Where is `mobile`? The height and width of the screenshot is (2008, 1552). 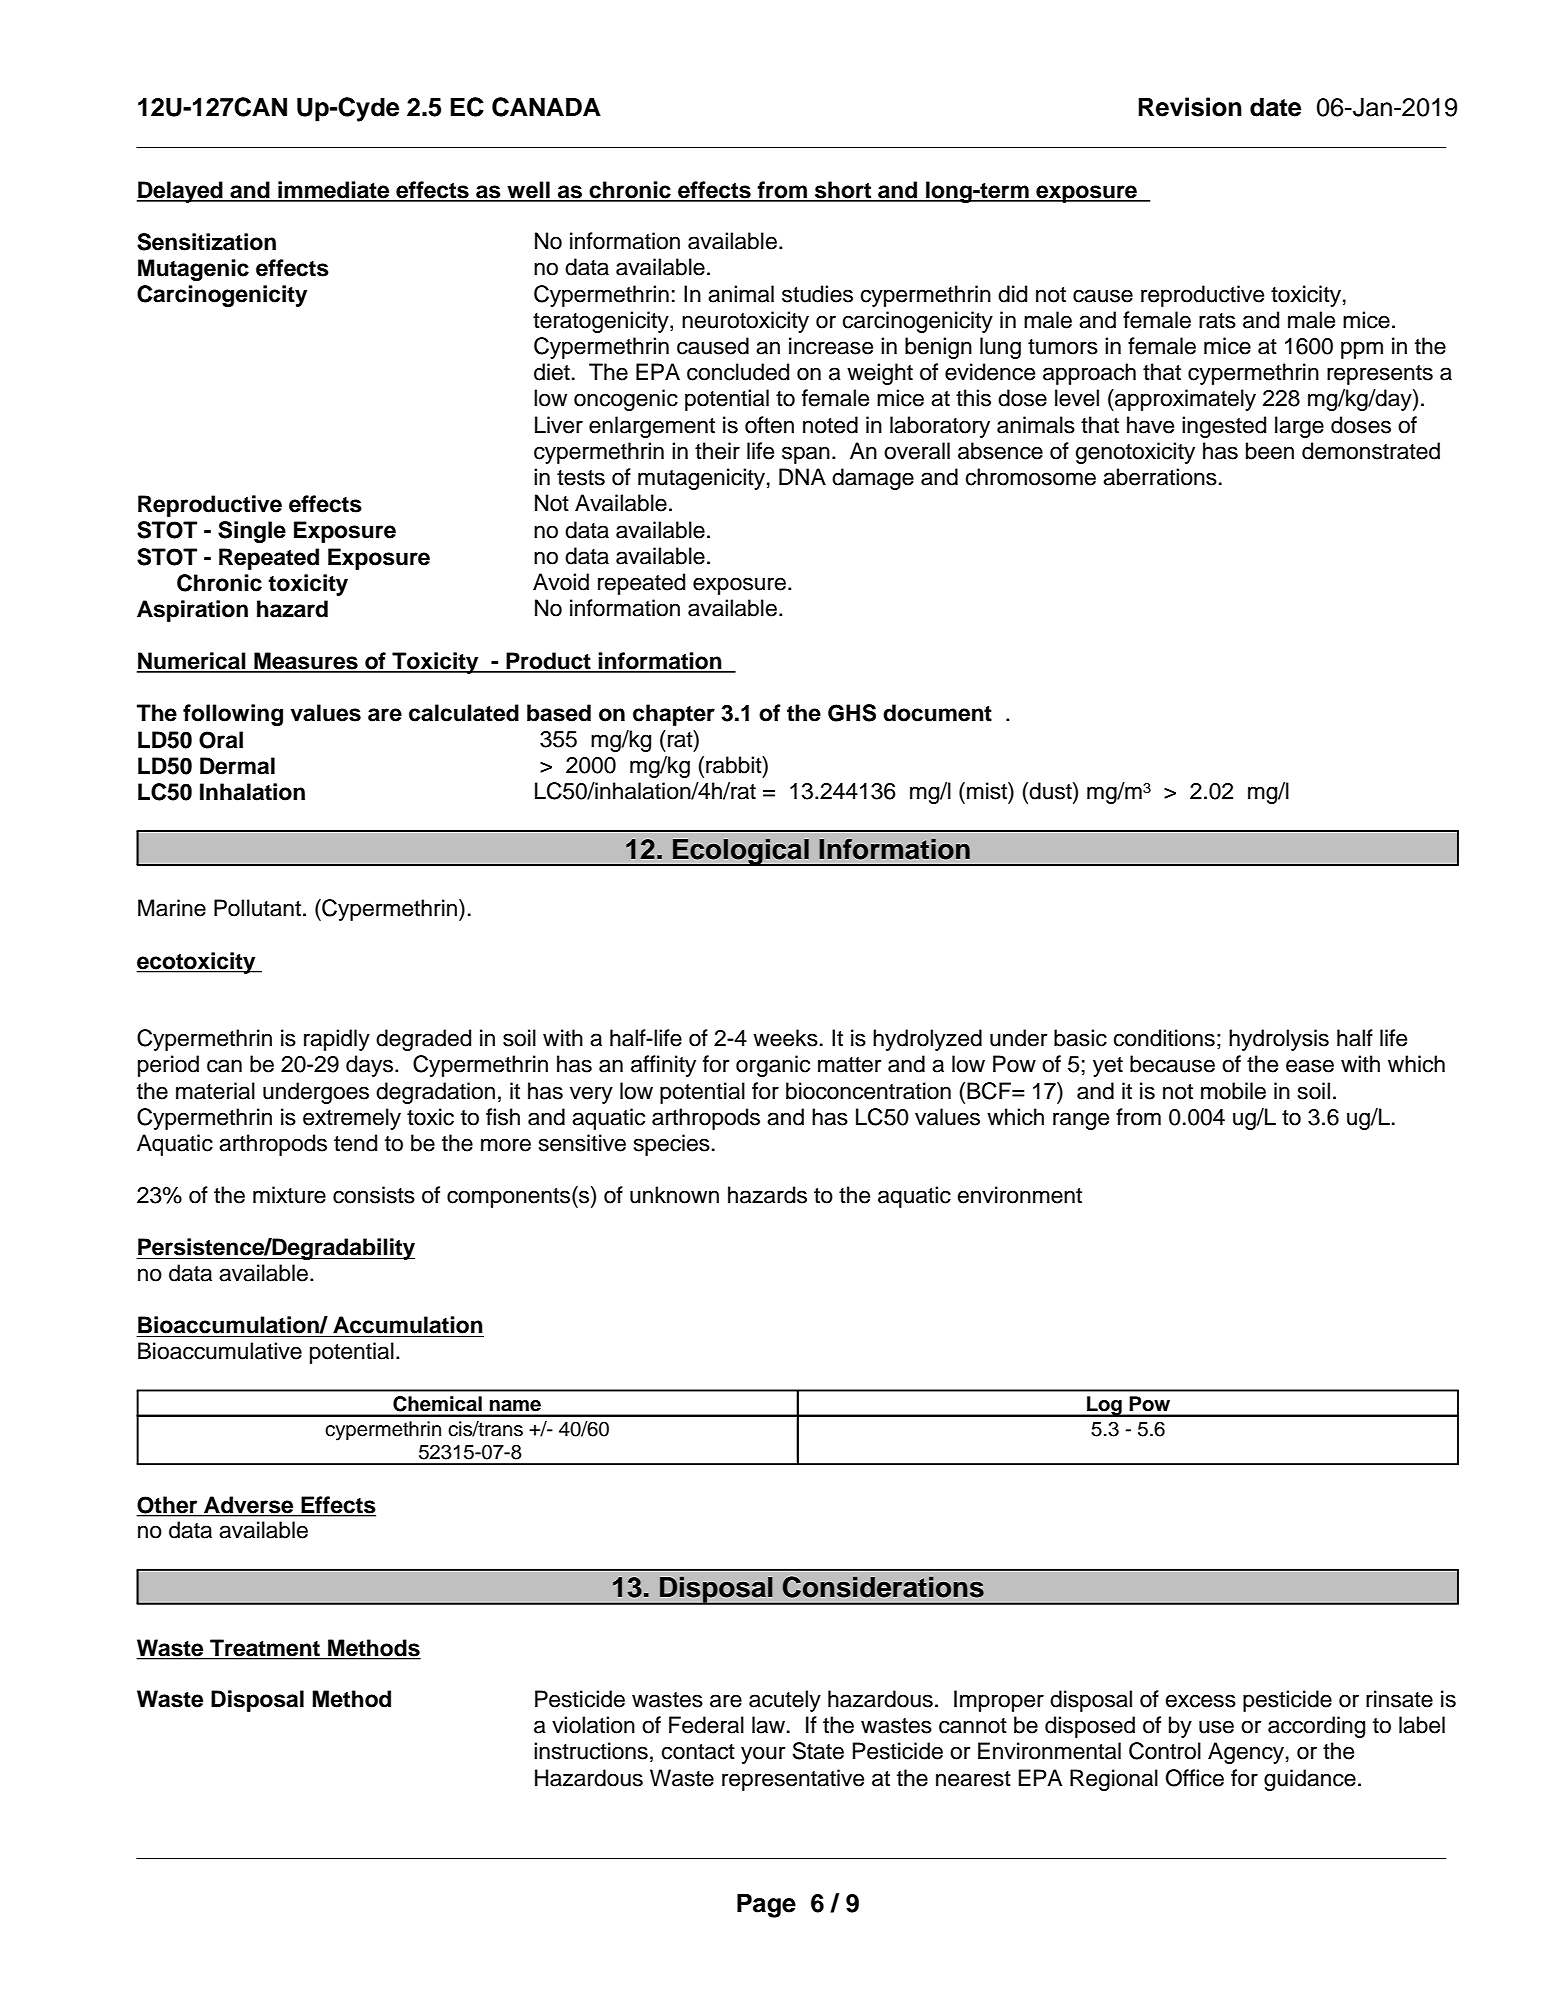 mobile is located at coordinates (1233, 1091).
